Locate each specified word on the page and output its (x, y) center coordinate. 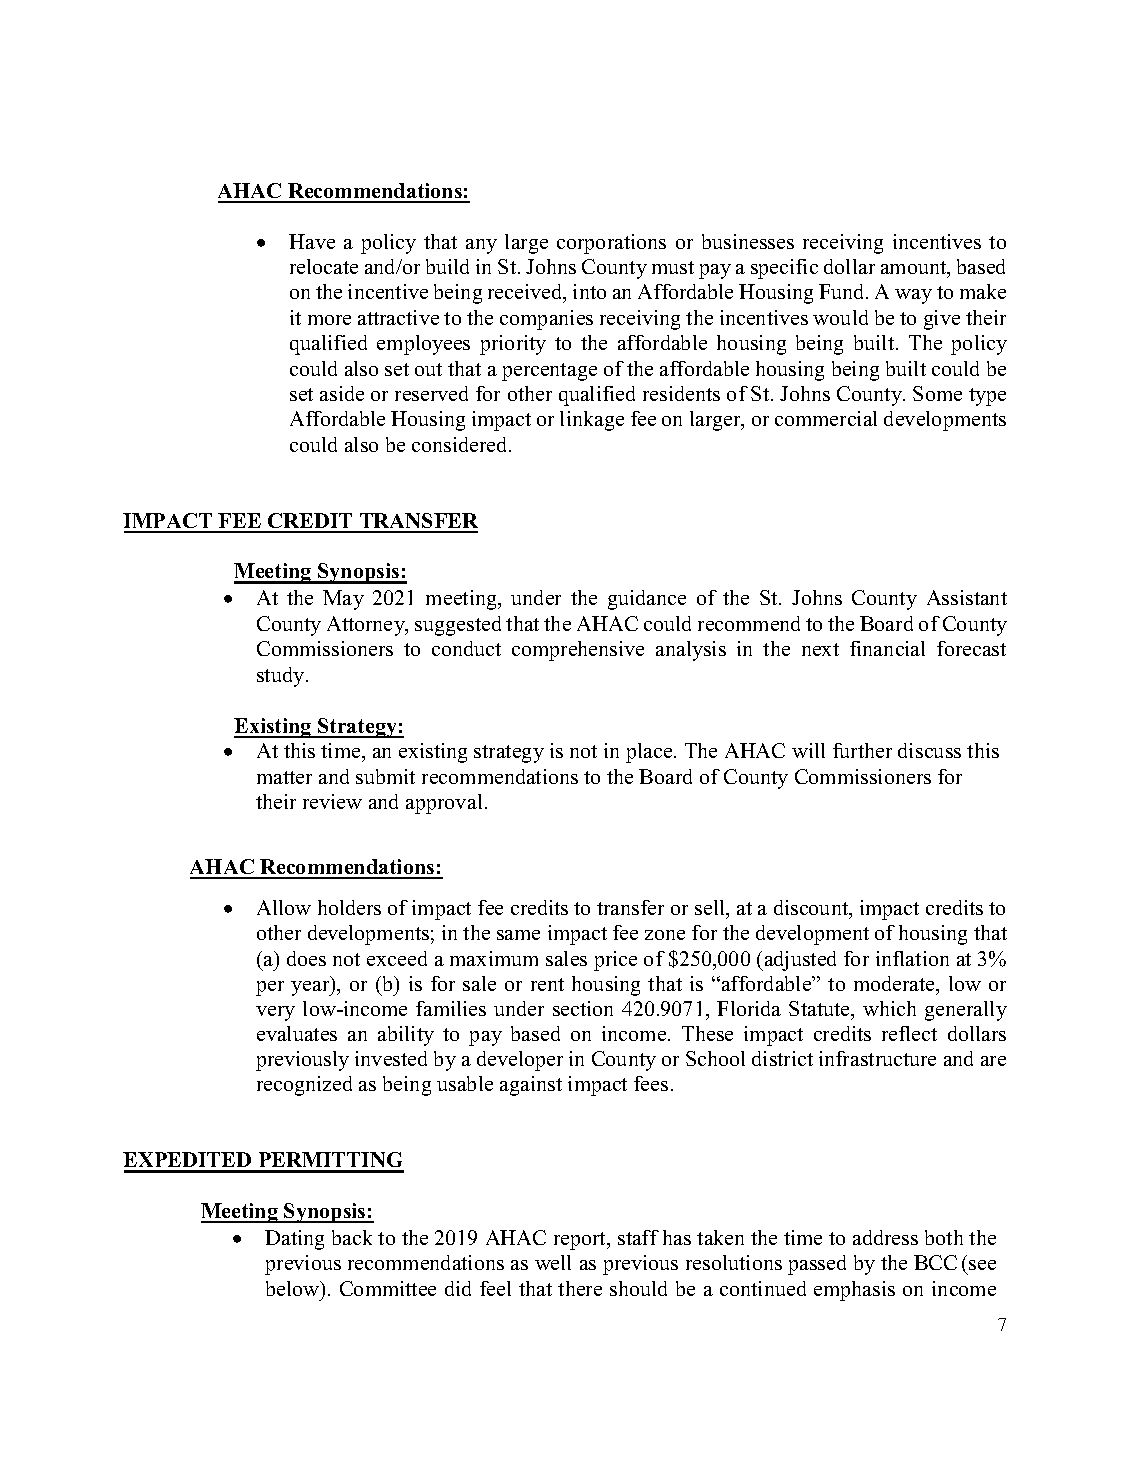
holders (349, 907)
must (673, 267)
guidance (647, 600)
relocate (324, 266)
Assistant (967, 597)
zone (665, 935)
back (352, 1237)
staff (638, 1237)
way (913, 296)
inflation (912, 958)
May (343, 600)
